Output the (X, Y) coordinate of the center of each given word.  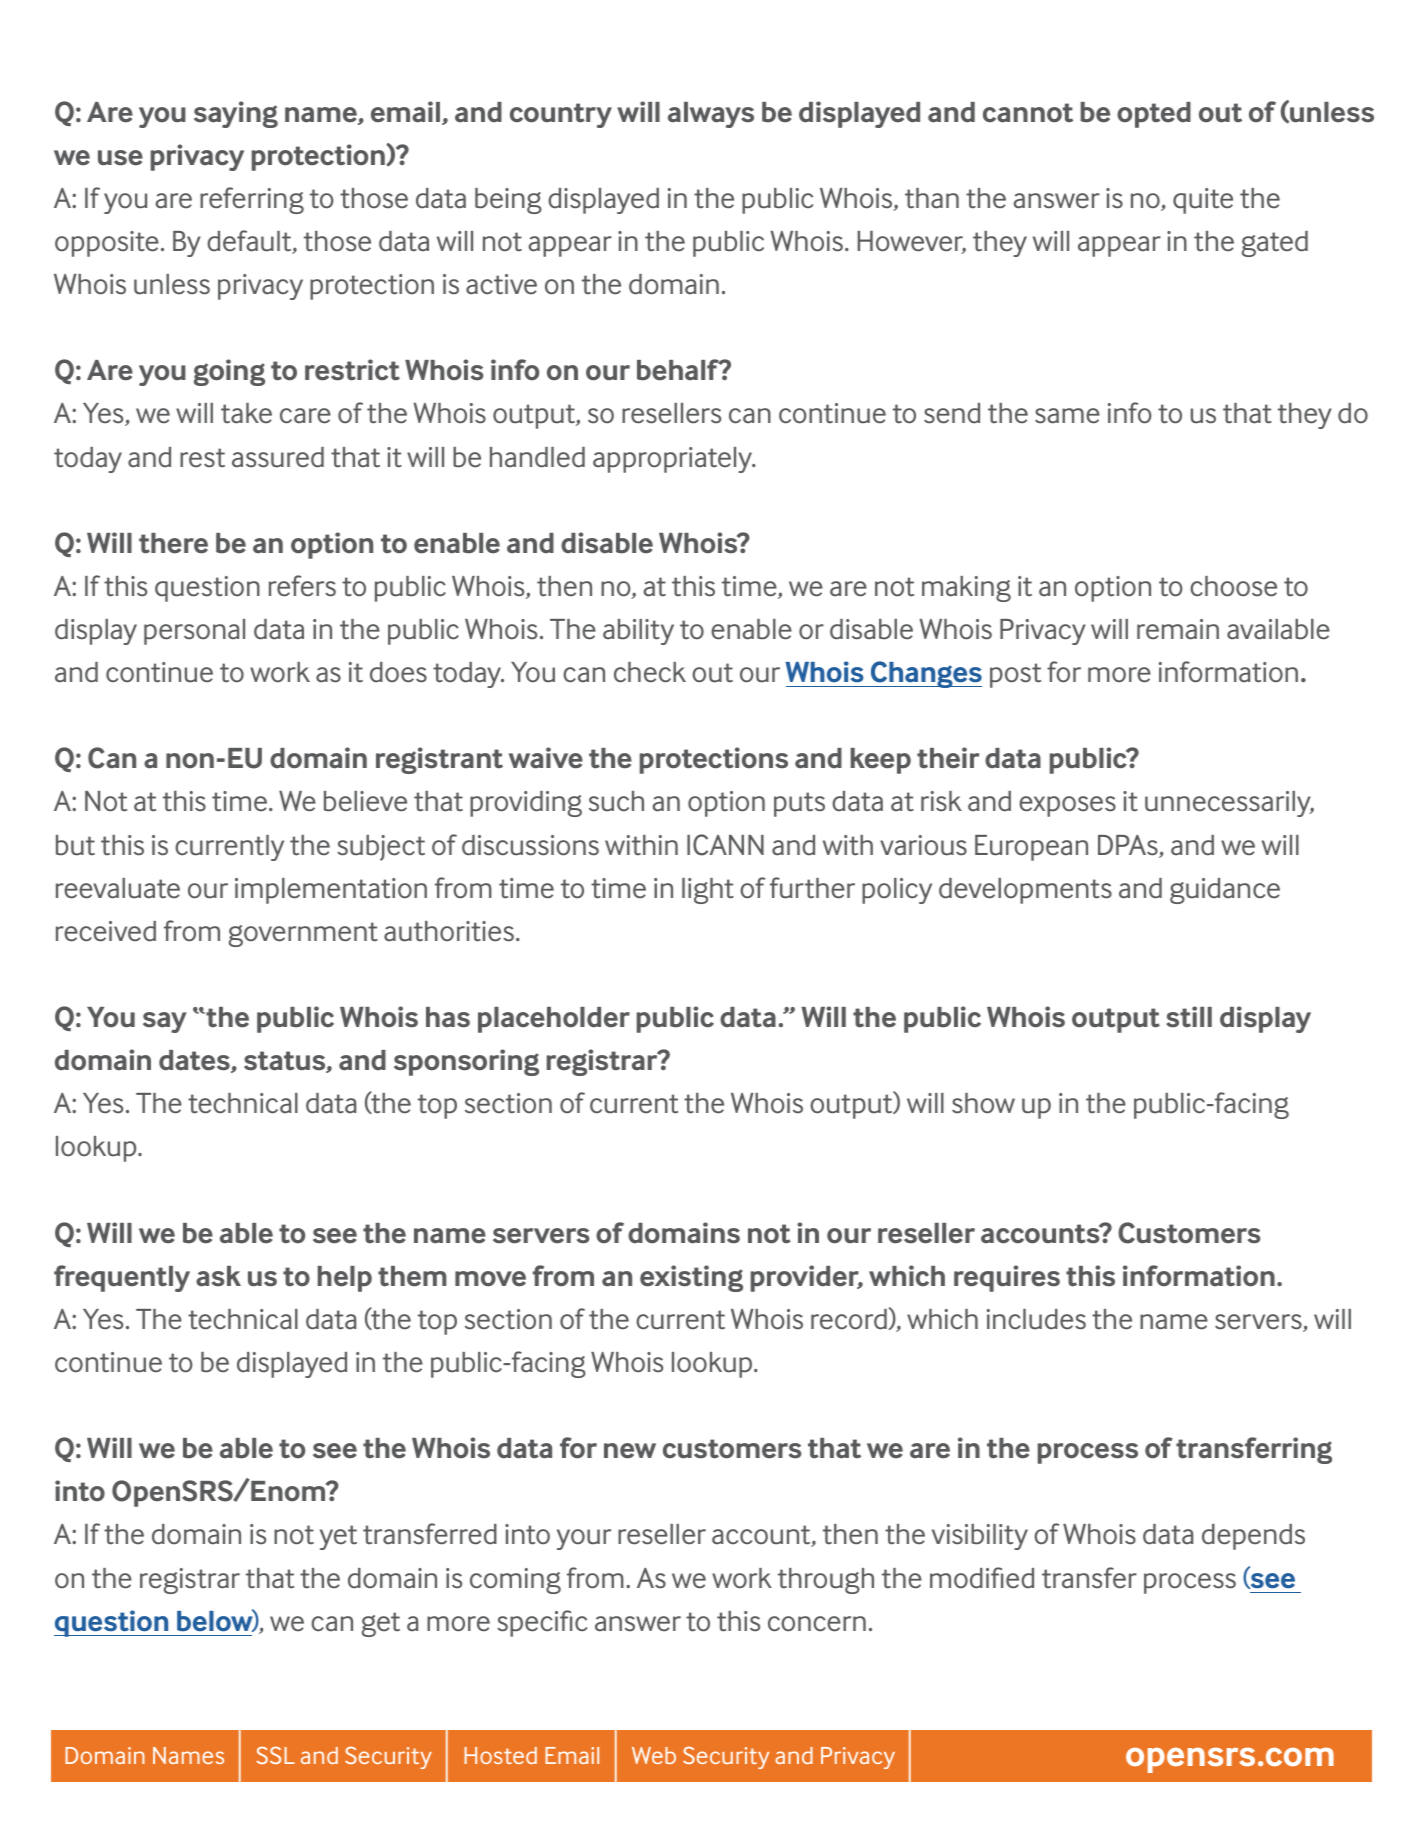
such (616, 801)
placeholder (554, 1020)
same (1067, 416)
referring (252, 200)
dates (195, 1061)
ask (218, 1276)
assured (278, 457)
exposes (1067, 806)
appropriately (674, 460)
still (1189, 1017)
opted (1154, 115)
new (630, 1451)
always (711, 115)
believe (365, 801)
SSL (275, 1755)
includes (1036, 1319)
